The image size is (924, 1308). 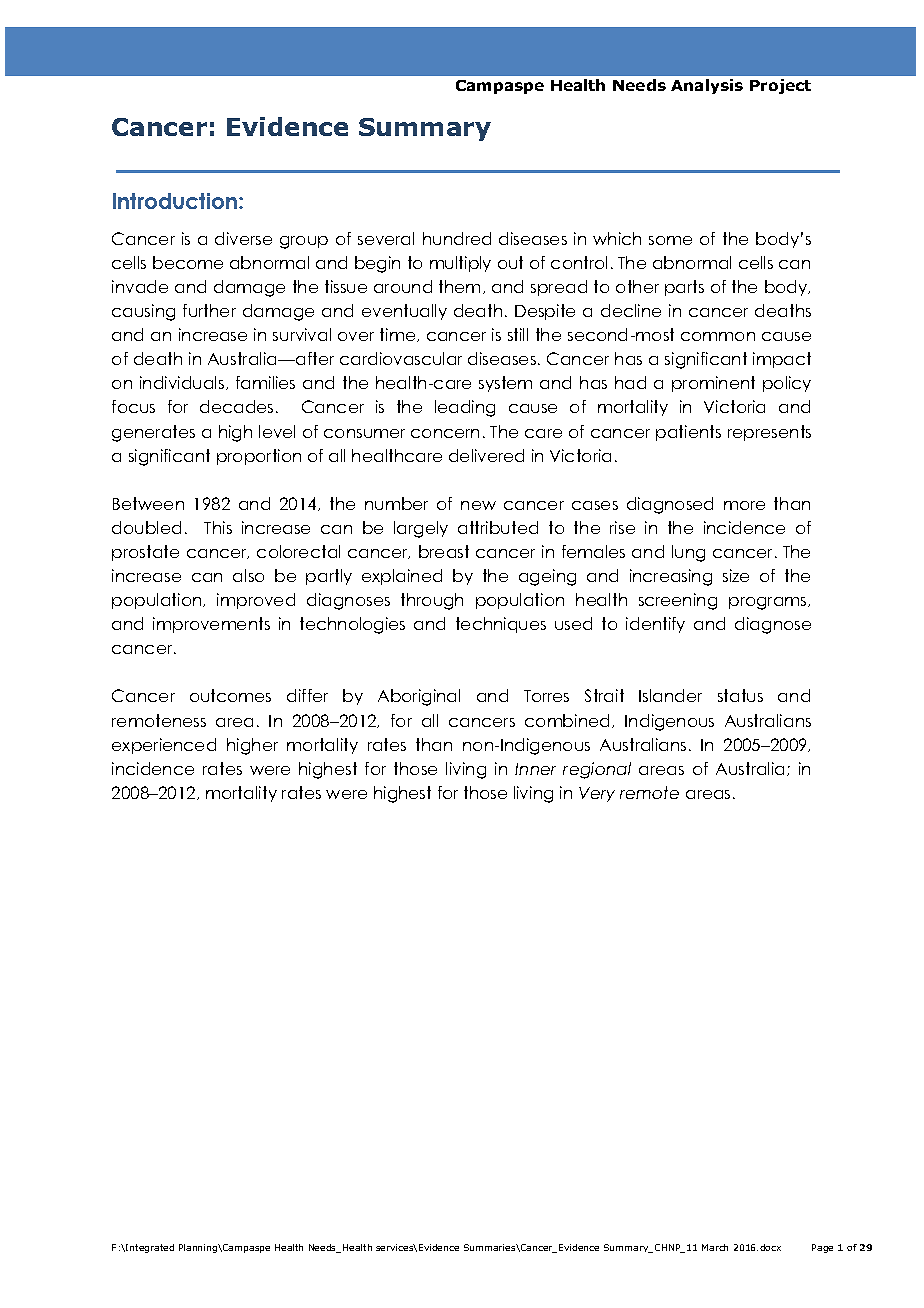 I want to click on Inner, so click(x=535, y=769).
